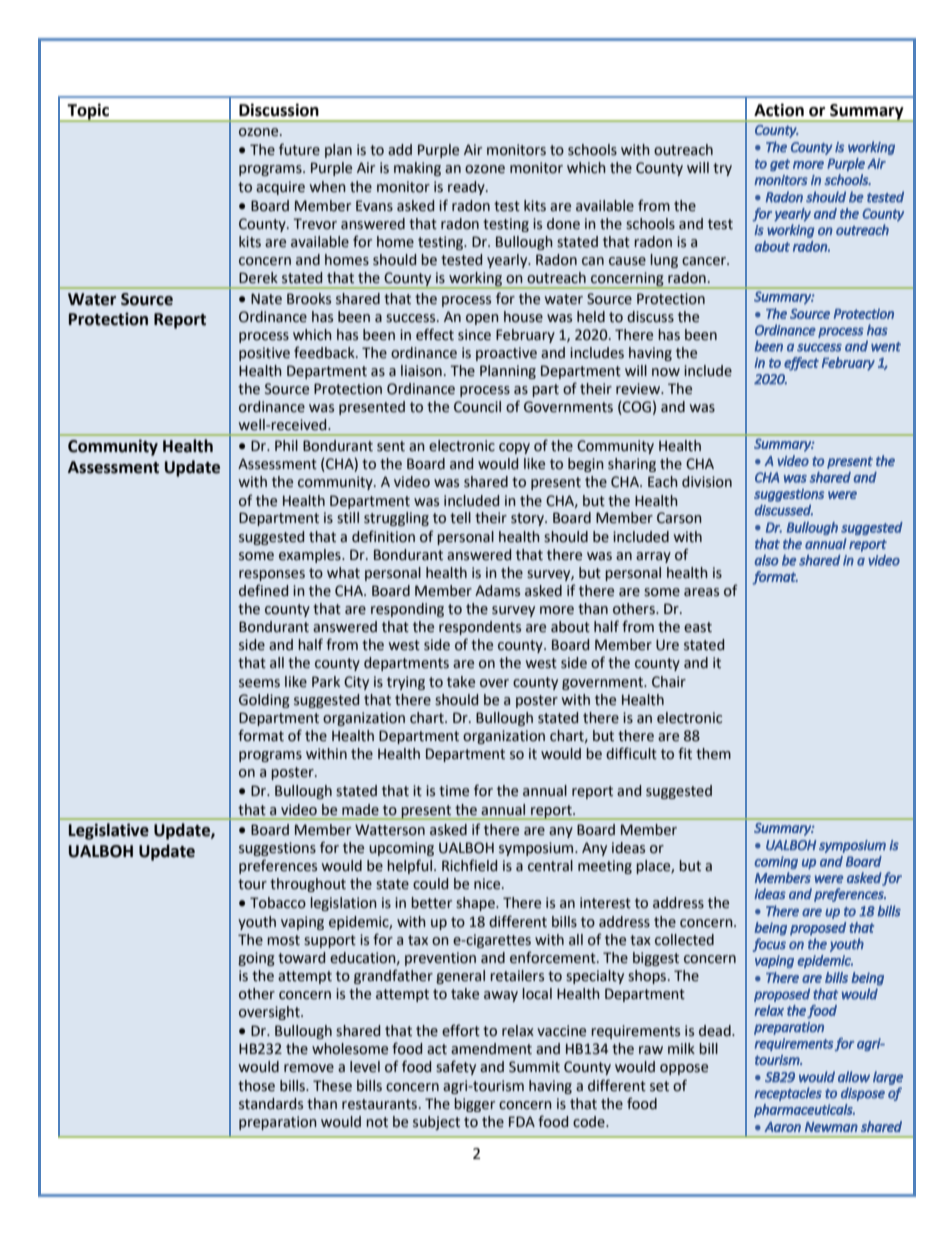 The width and height of the screenshot is (952, 1233). Describe the element at coordinates (89, 112) in the screenshot. I see `Topic` at that location.
